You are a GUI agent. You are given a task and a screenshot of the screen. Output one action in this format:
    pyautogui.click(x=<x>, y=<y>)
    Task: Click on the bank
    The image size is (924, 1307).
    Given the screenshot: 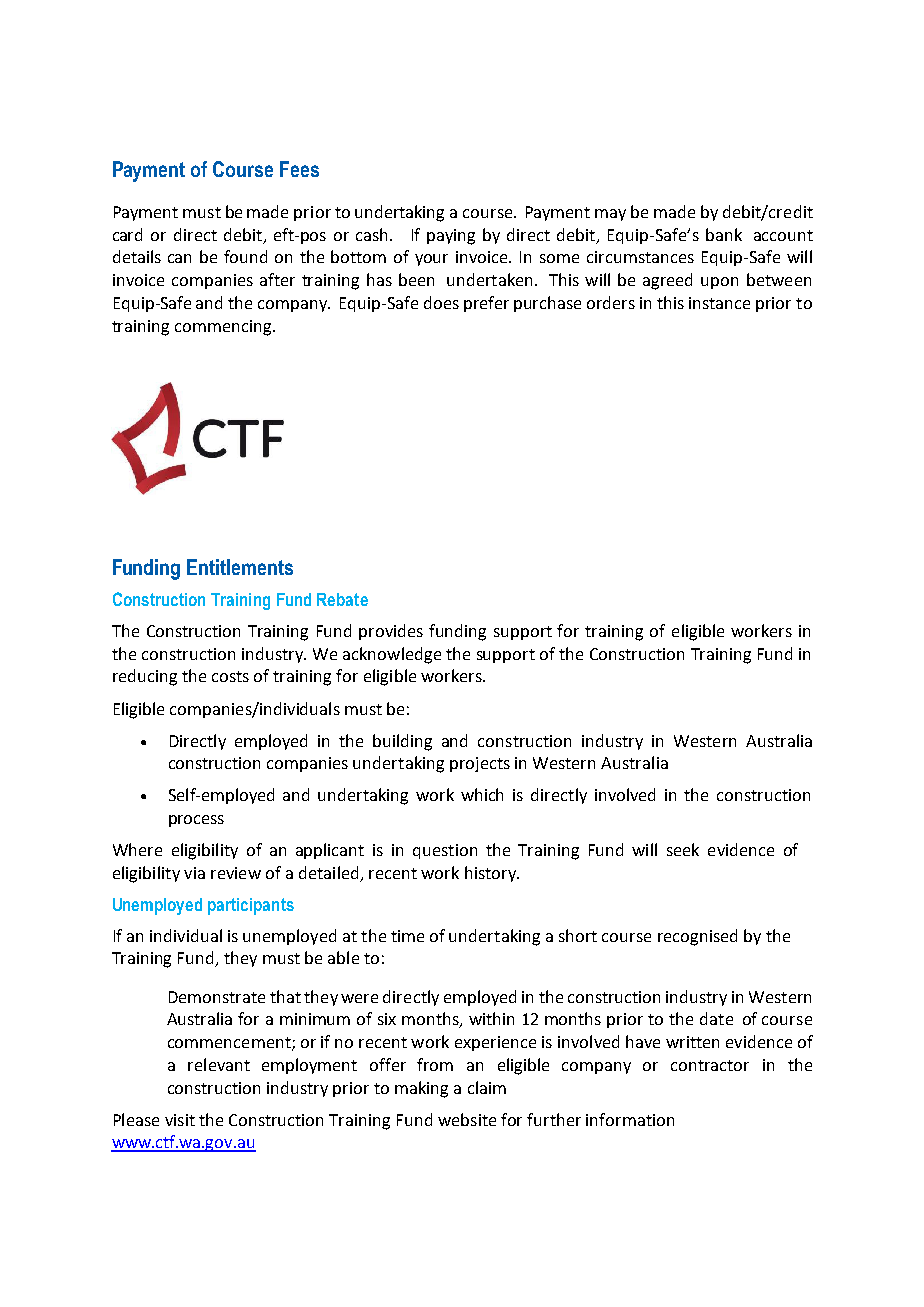 What is the action you would take?
    pyautogui.click(x=724, y=234)
